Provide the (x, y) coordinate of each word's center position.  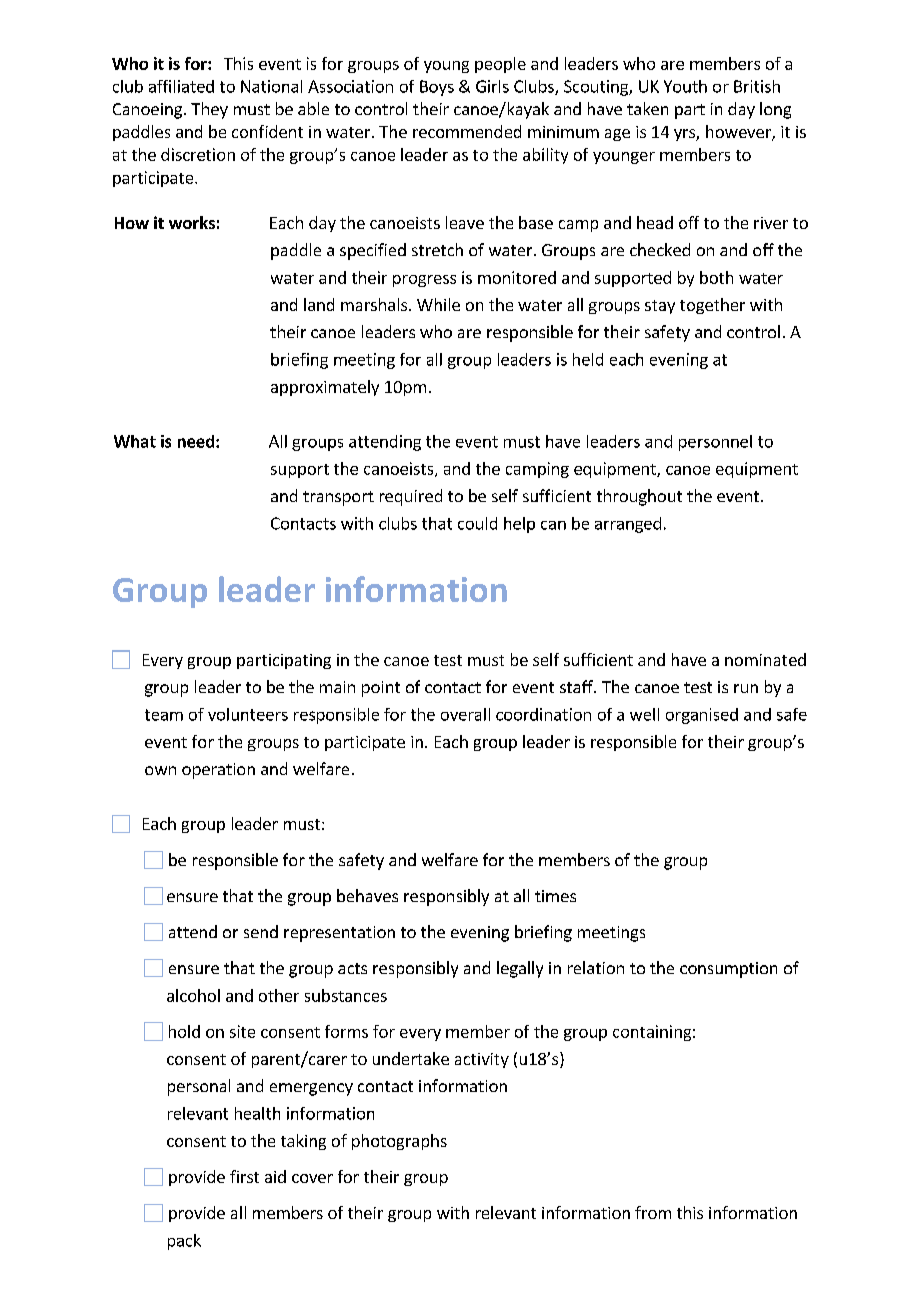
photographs (399, 1142)
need (197, 441)
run (746, 688)
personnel (715, 443)
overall (465, 714)
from (653, 1212)
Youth (685, 86)
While (438, 304)
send (261, 931)
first (244, 1176)
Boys (437, 88)
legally (520, 969)
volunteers (248, 714)
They (209, 110)
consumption (728, 970)
